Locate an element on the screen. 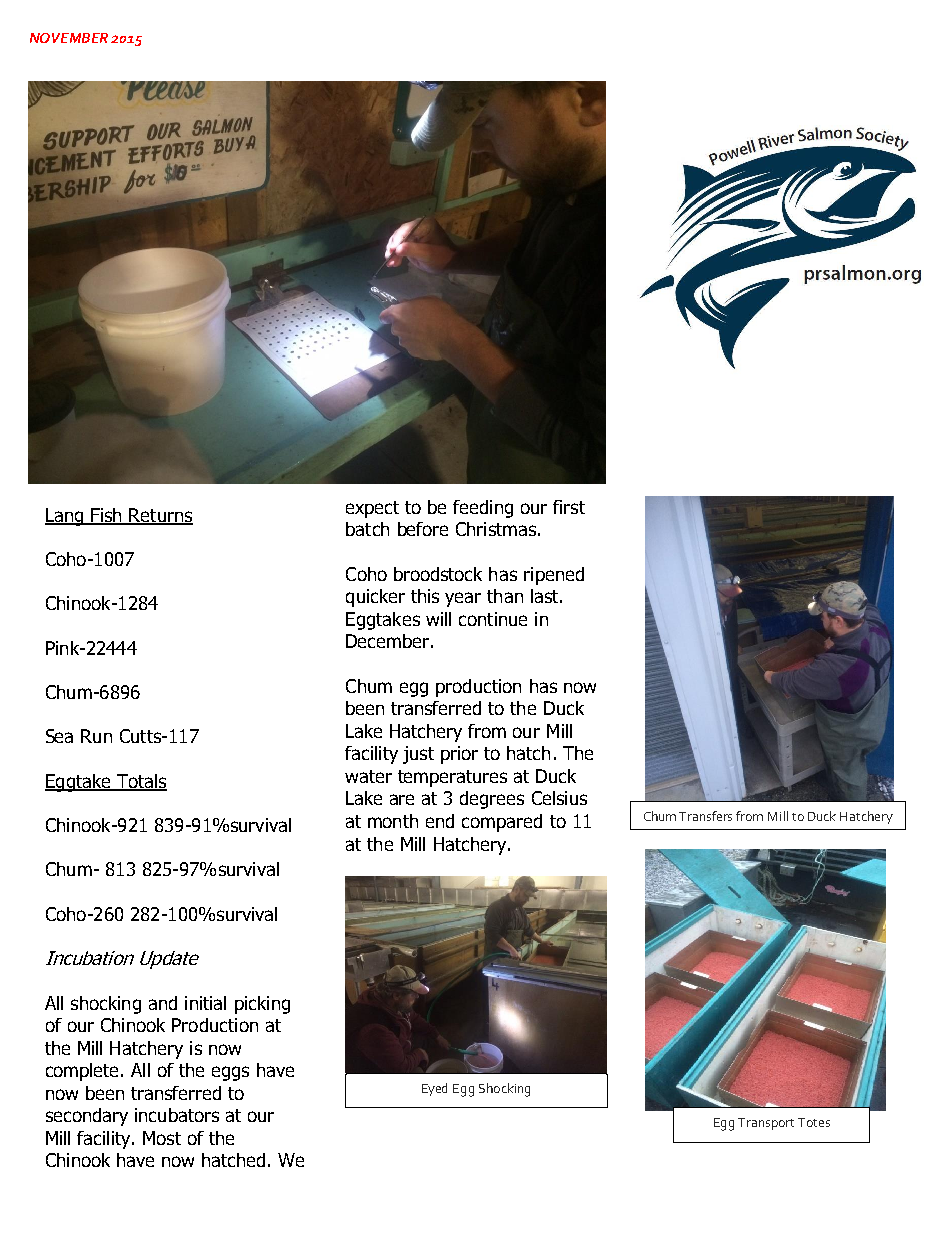  and is located at coordinates (163, 1003).
